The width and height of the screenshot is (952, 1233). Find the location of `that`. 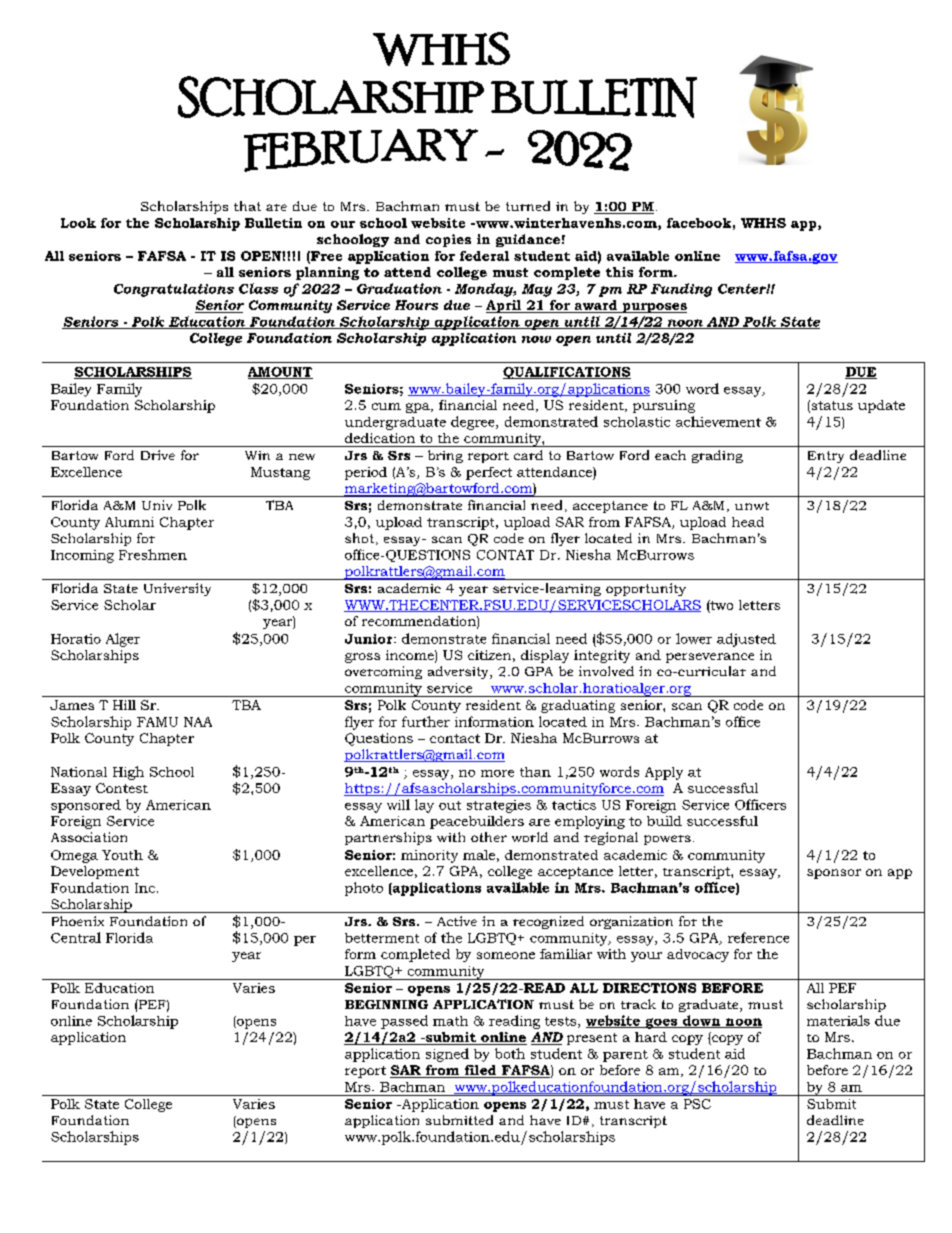

that is located at coordinates (247, 206).
